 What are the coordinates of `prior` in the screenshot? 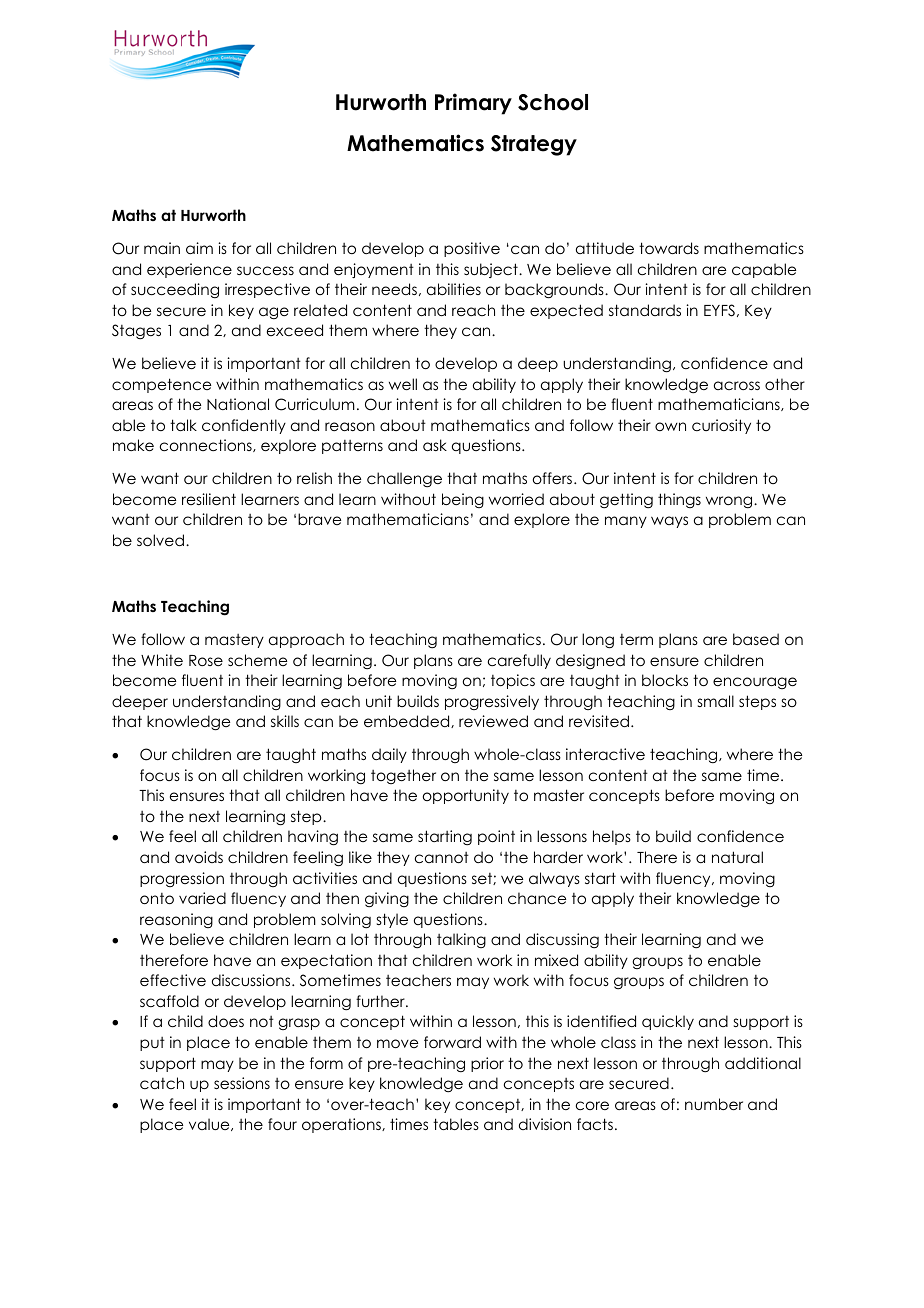 It's located at (487, 1064).
